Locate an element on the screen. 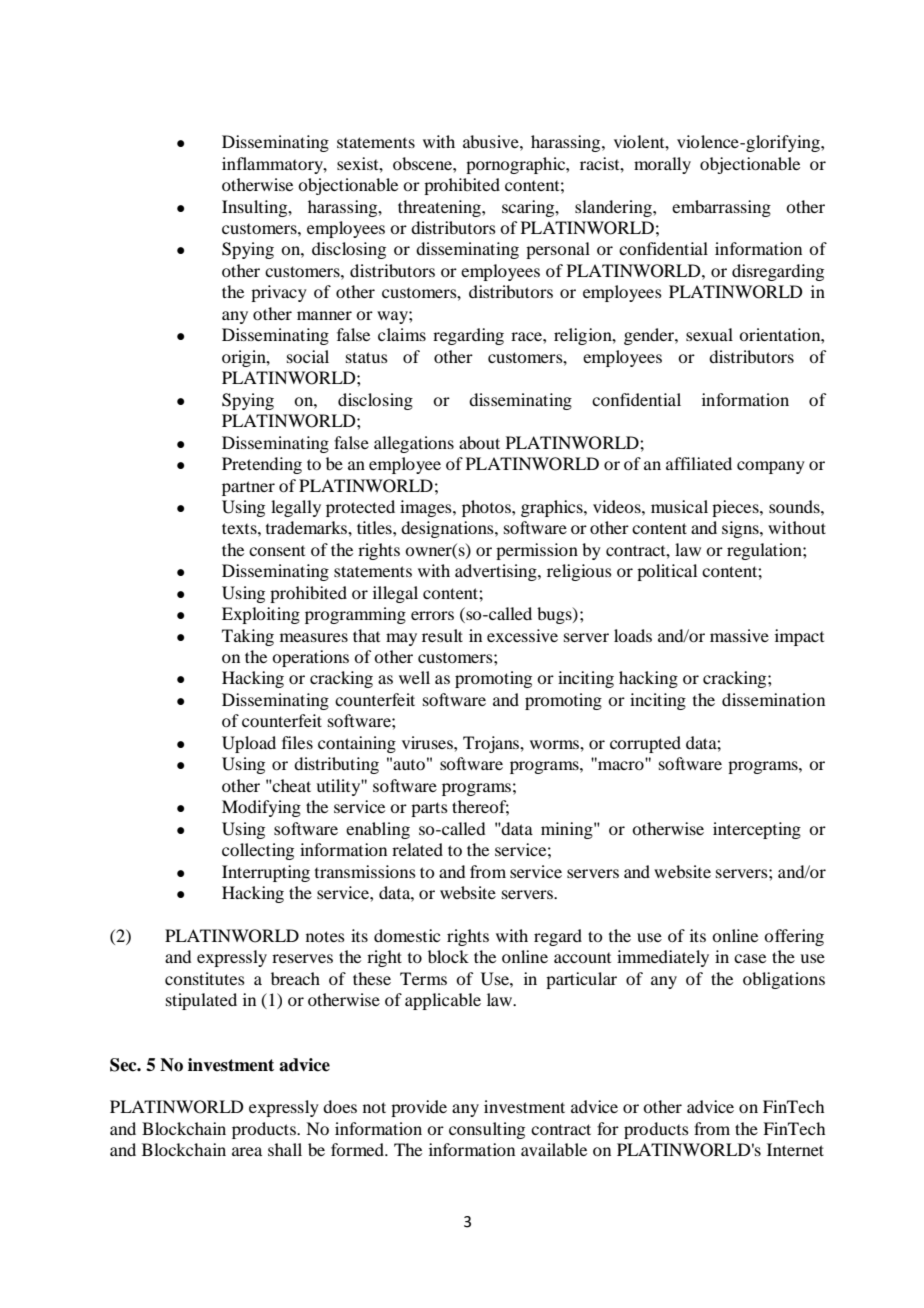 Image resolution: width=924 pixels, height=1308 pixels. shall is located at coordinates (285, 1149).
